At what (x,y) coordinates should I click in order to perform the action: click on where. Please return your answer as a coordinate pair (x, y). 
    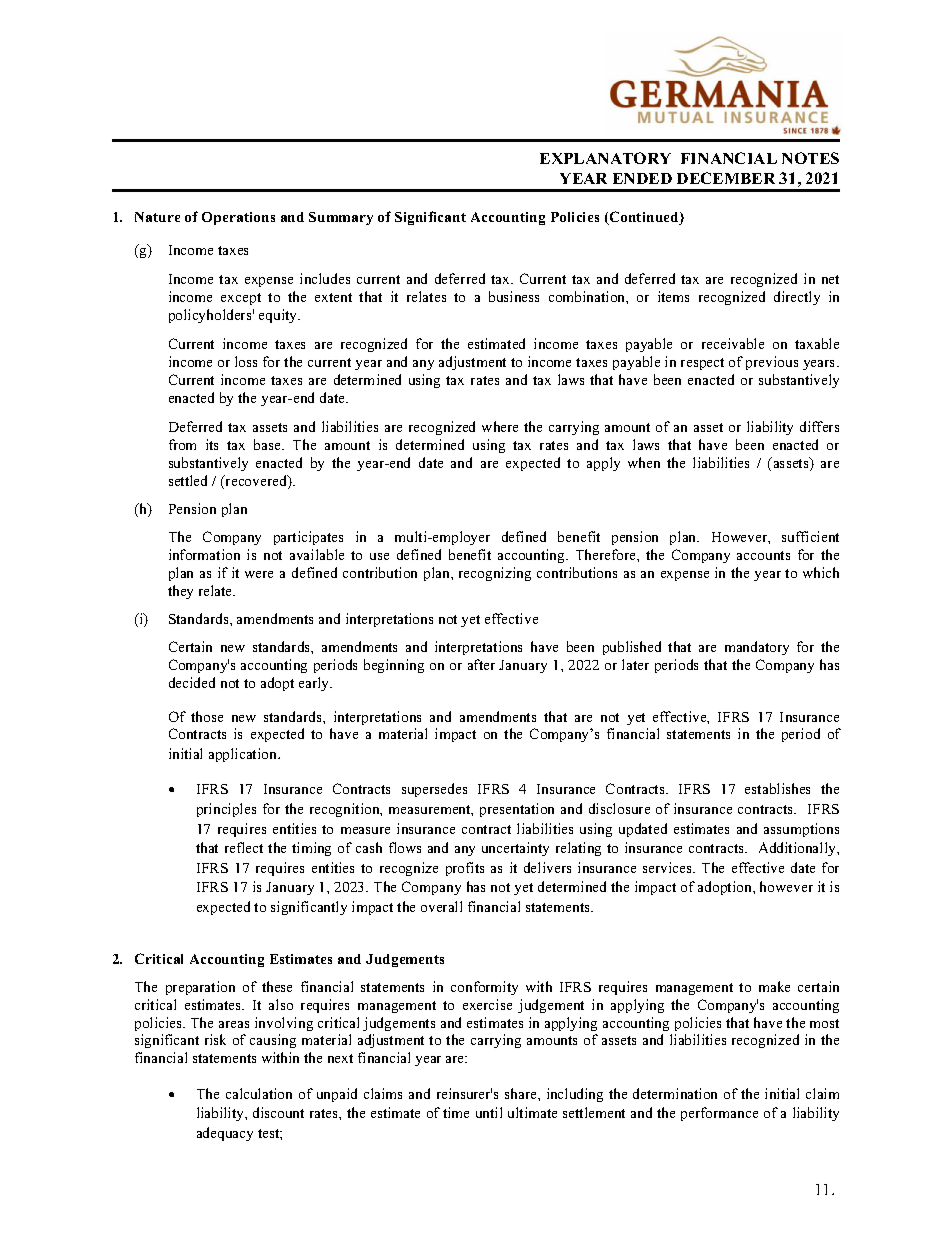
    Looking at the image, I should click on (500, 426).
